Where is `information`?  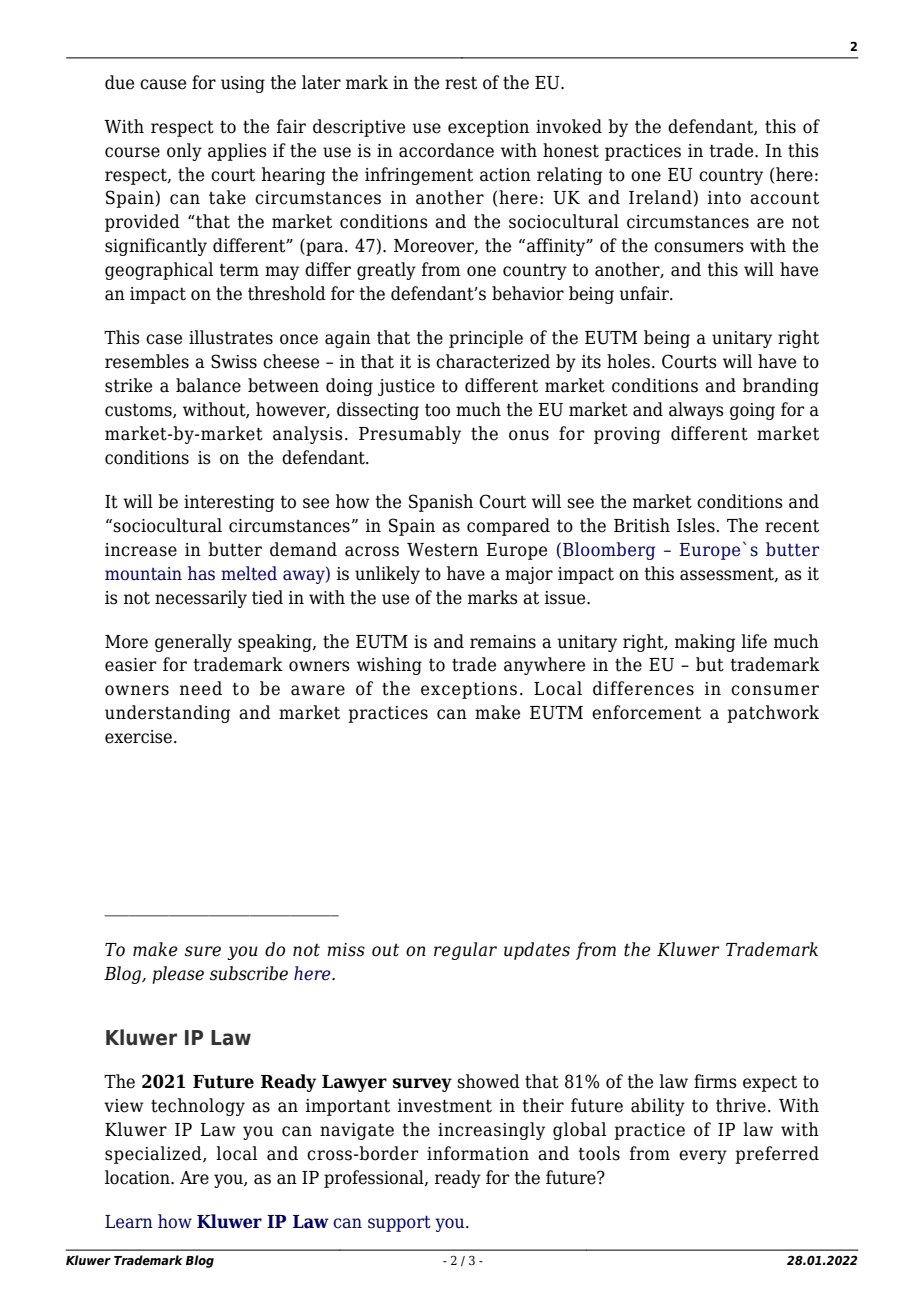 information is located at coordinates (478, 1153).
